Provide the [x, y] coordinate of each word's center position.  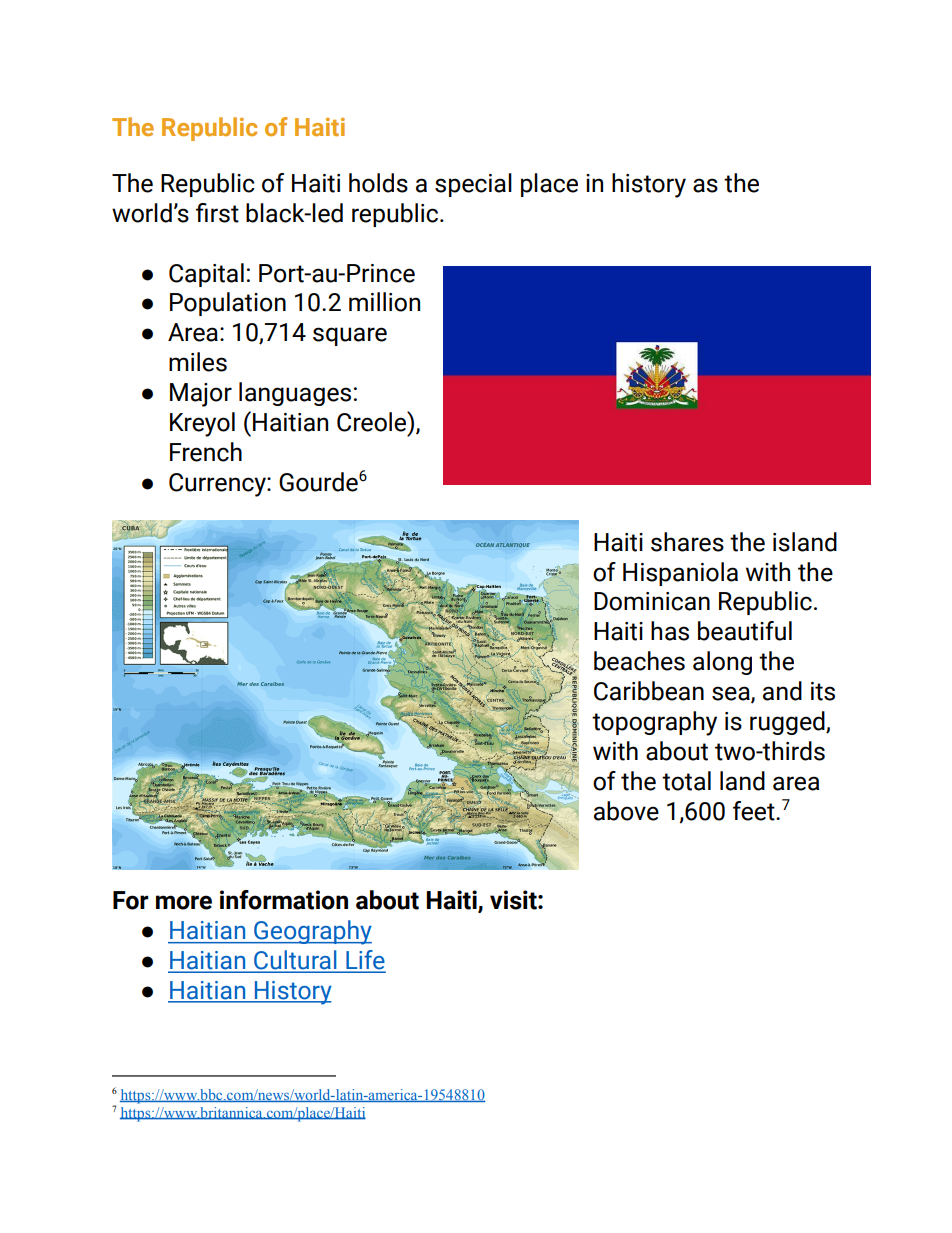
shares [687, 542]
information [284, 900]
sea [732, 694]
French [206, 452]
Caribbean [649, 691]
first [217, 213]
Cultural [295, 961]
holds [378, 183]
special [473, 185]
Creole [373, 421]
